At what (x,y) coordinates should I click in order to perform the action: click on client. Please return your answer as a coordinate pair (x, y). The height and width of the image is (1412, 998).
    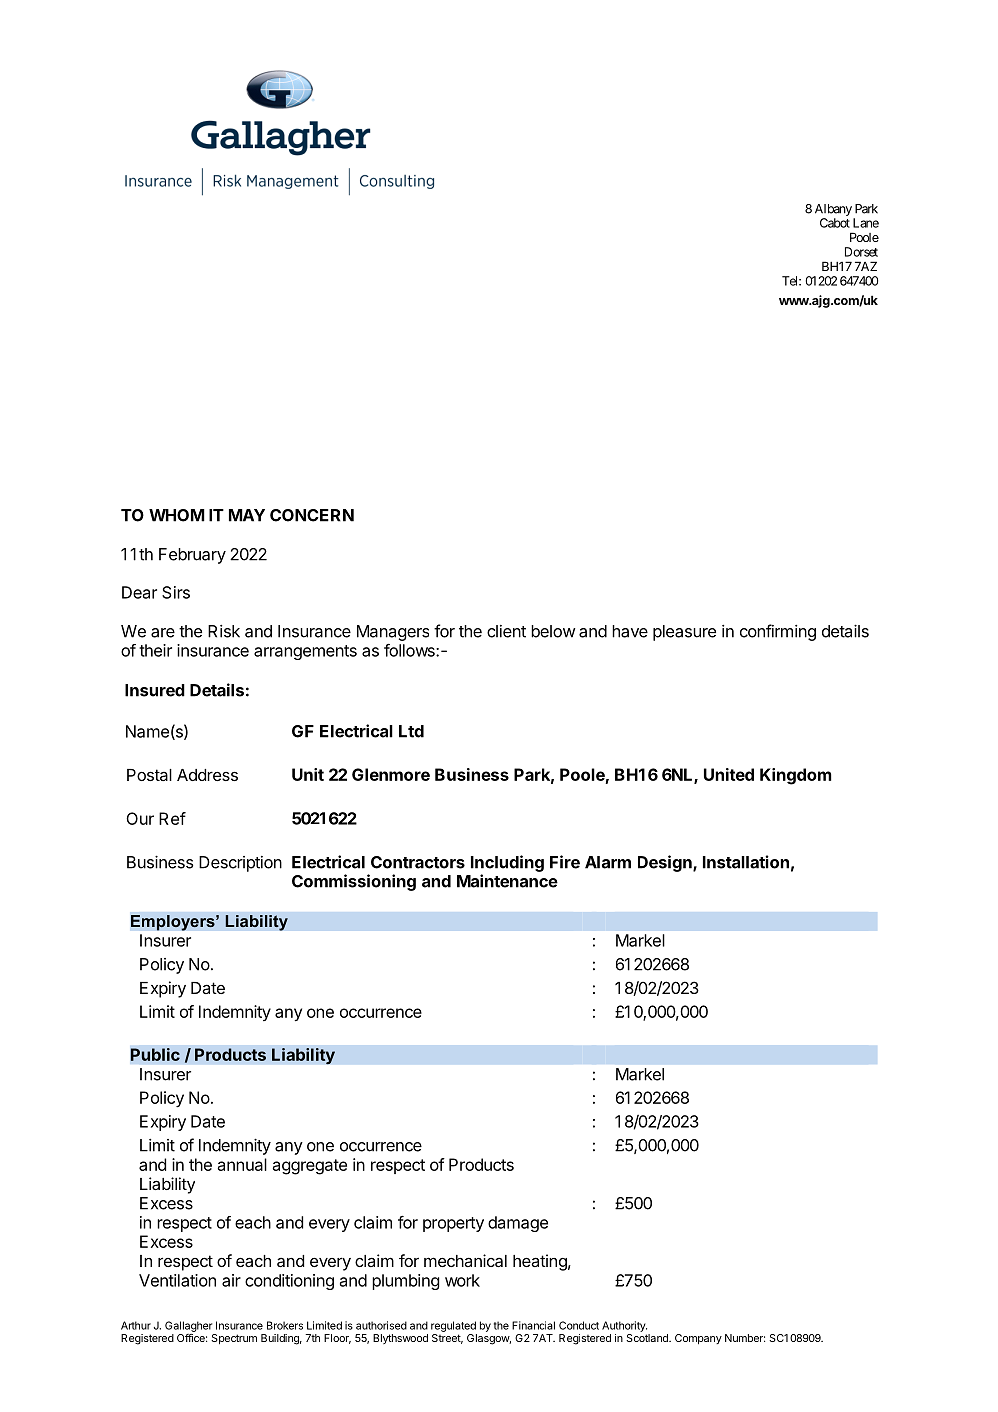
    Looking at the image, I should click on (506, 631).
